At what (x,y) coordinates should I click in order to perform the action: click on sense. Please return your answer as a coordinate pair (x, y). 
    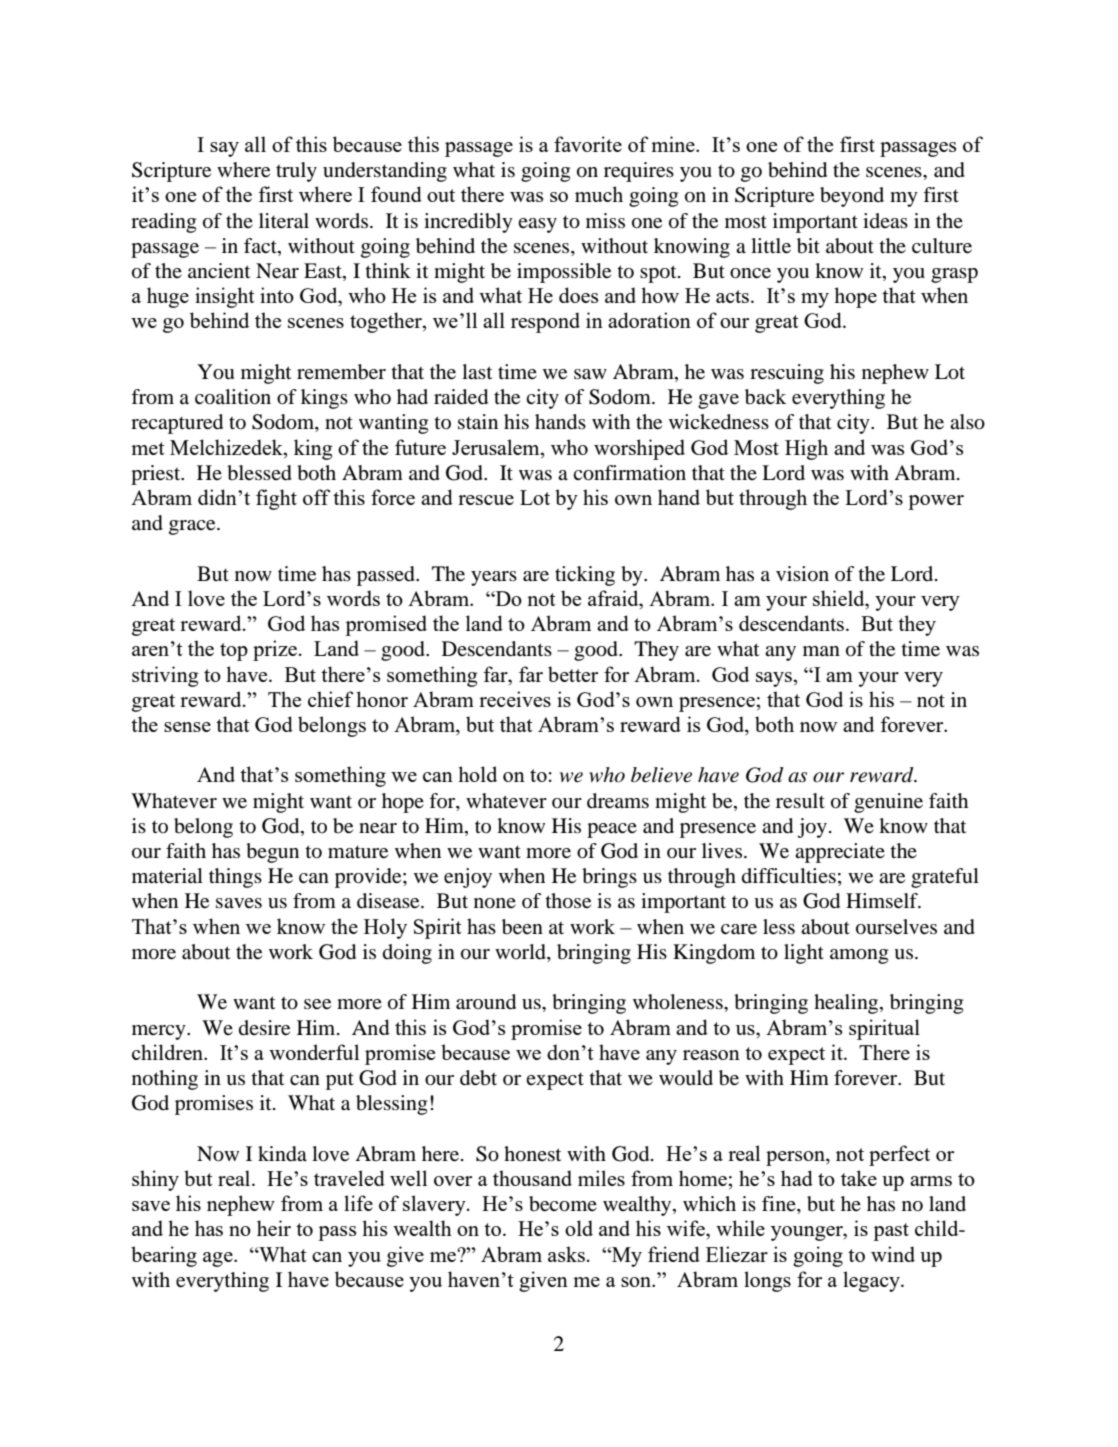
    Looking at the image, I should click on (187, 727).
